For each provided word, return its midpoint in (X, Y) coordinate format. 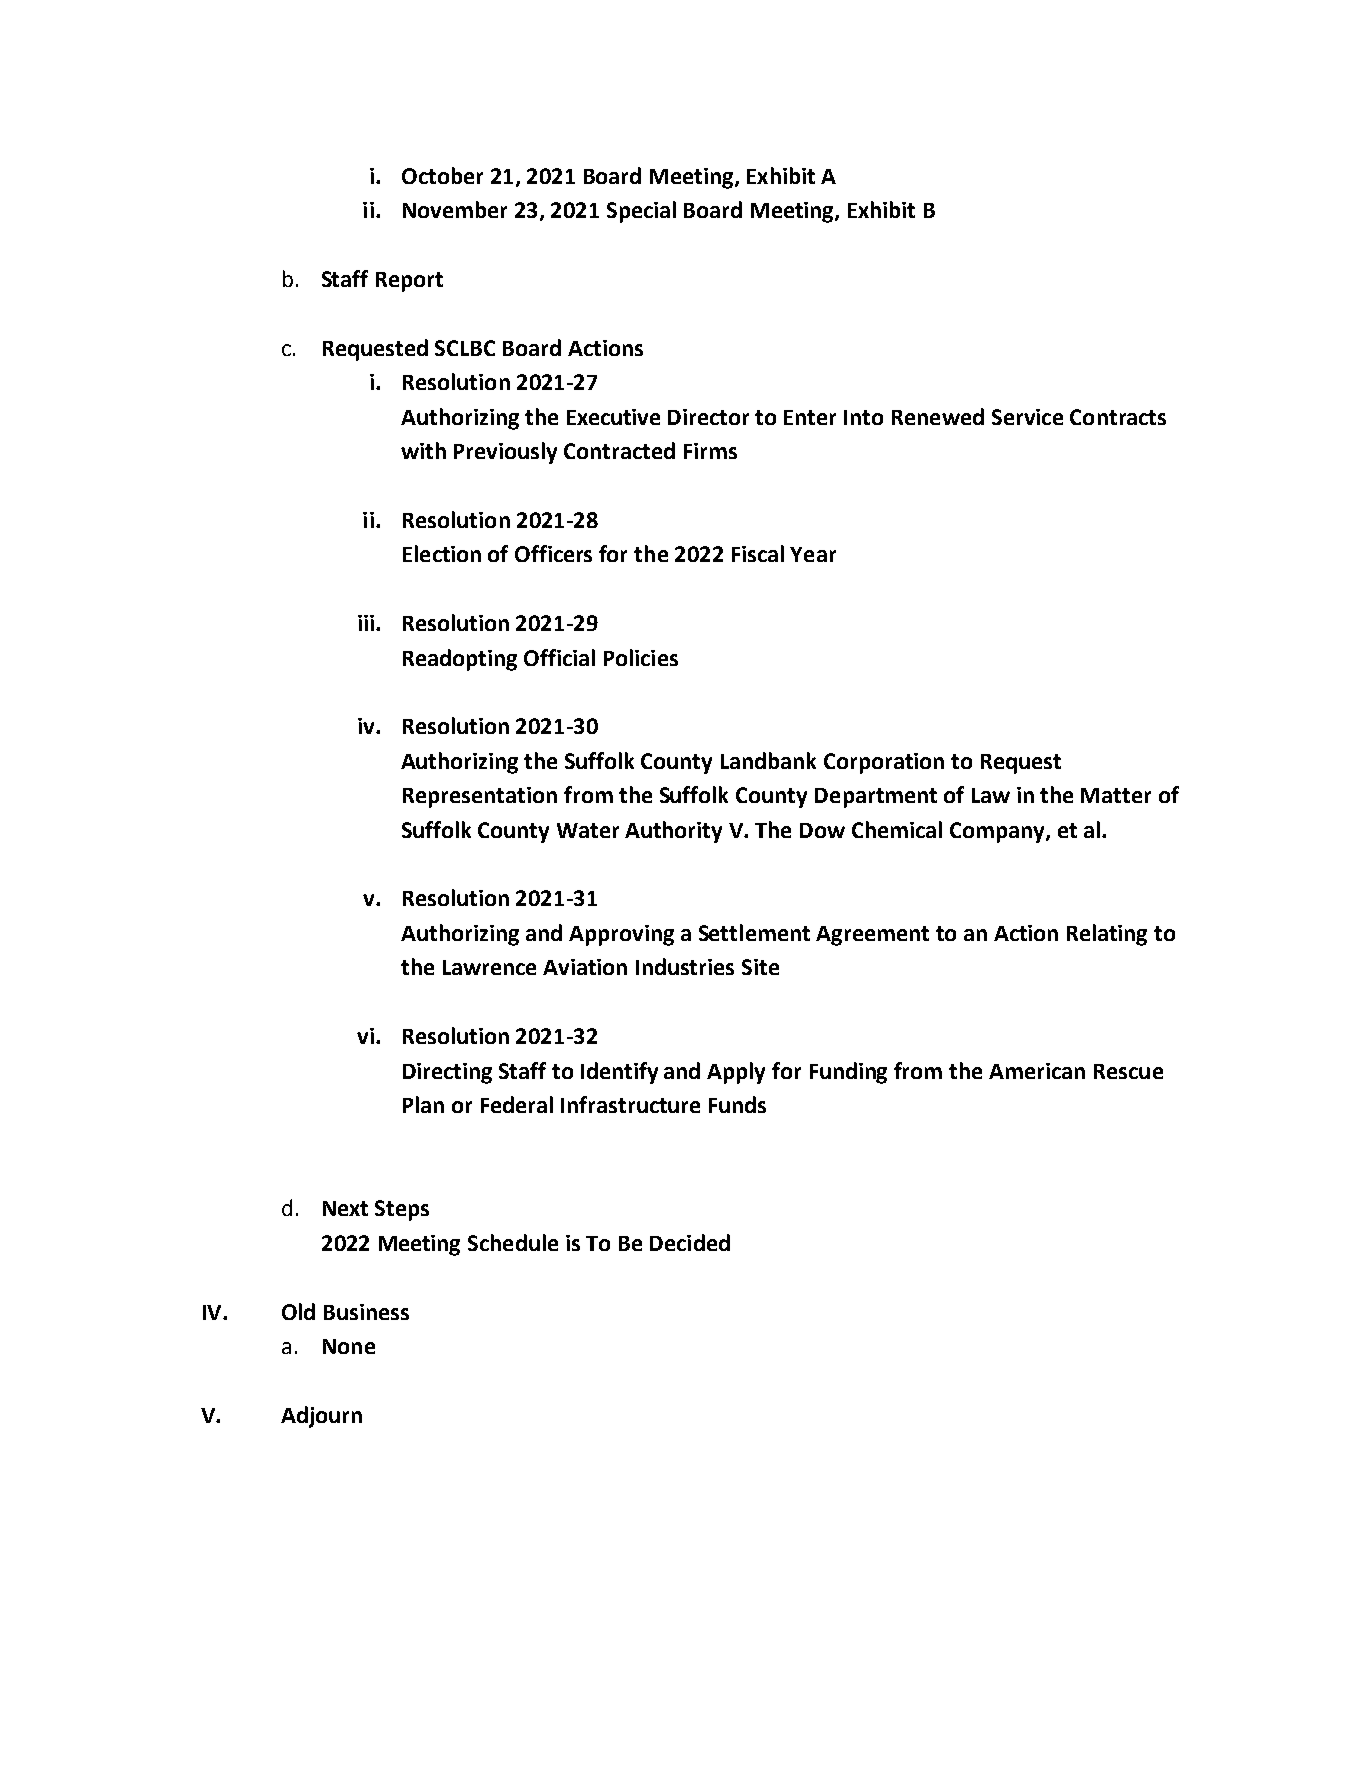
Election (442, 553)
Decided (690, 1242)
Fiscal (758, 553)
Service (1027, 417)
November (455, 209)
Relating (1107, 935)
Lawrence (489, 967)
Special (641, 212)
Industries (685, 966)
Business (366, 1312)
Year (813, 554)
